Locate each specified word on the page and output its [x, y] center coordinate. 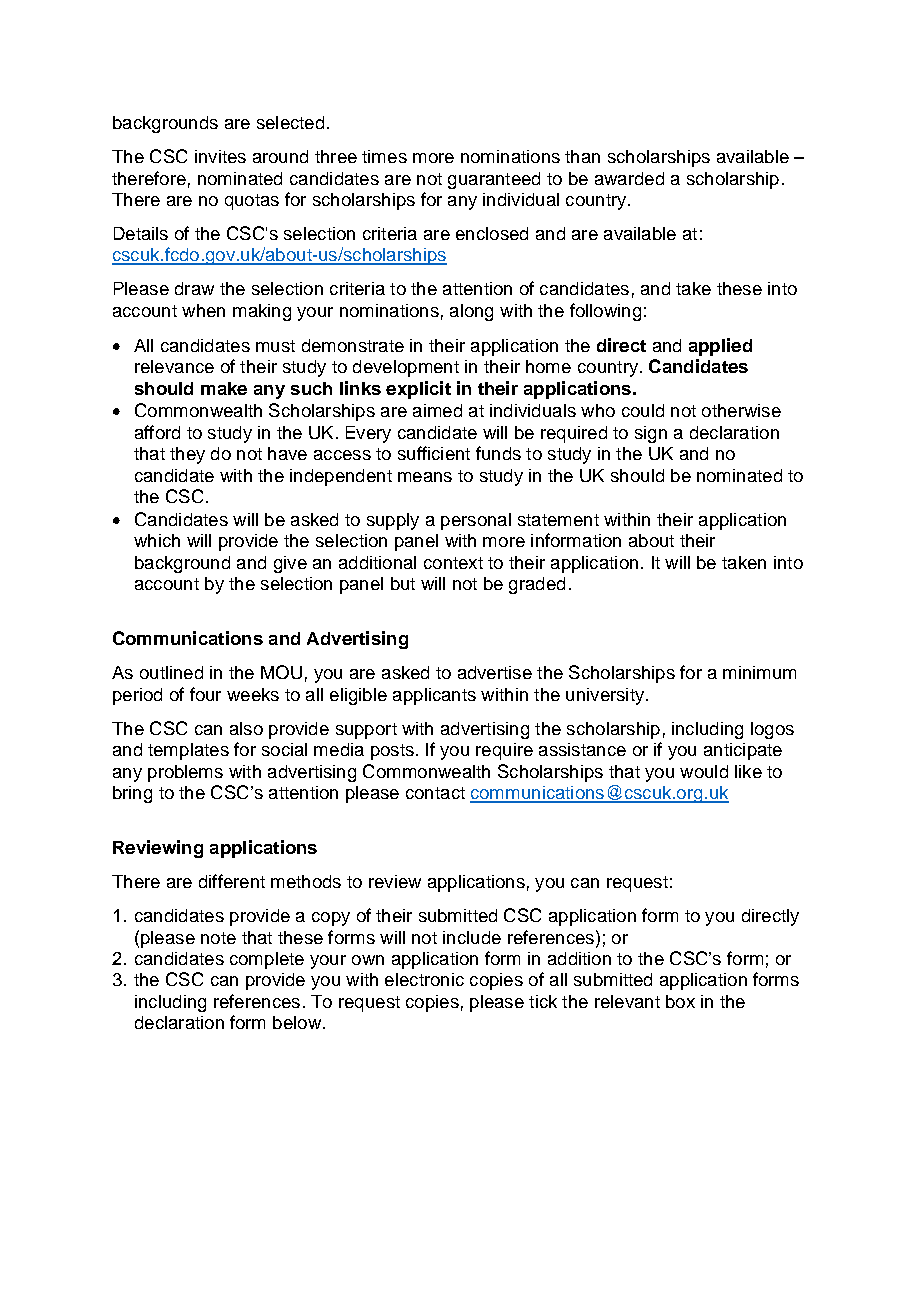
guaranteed [494, 180]
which [157, 540]
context [453, 563]
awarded [629, 178]
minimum [759, 672]
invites [220, 156]
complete [267, 960]
